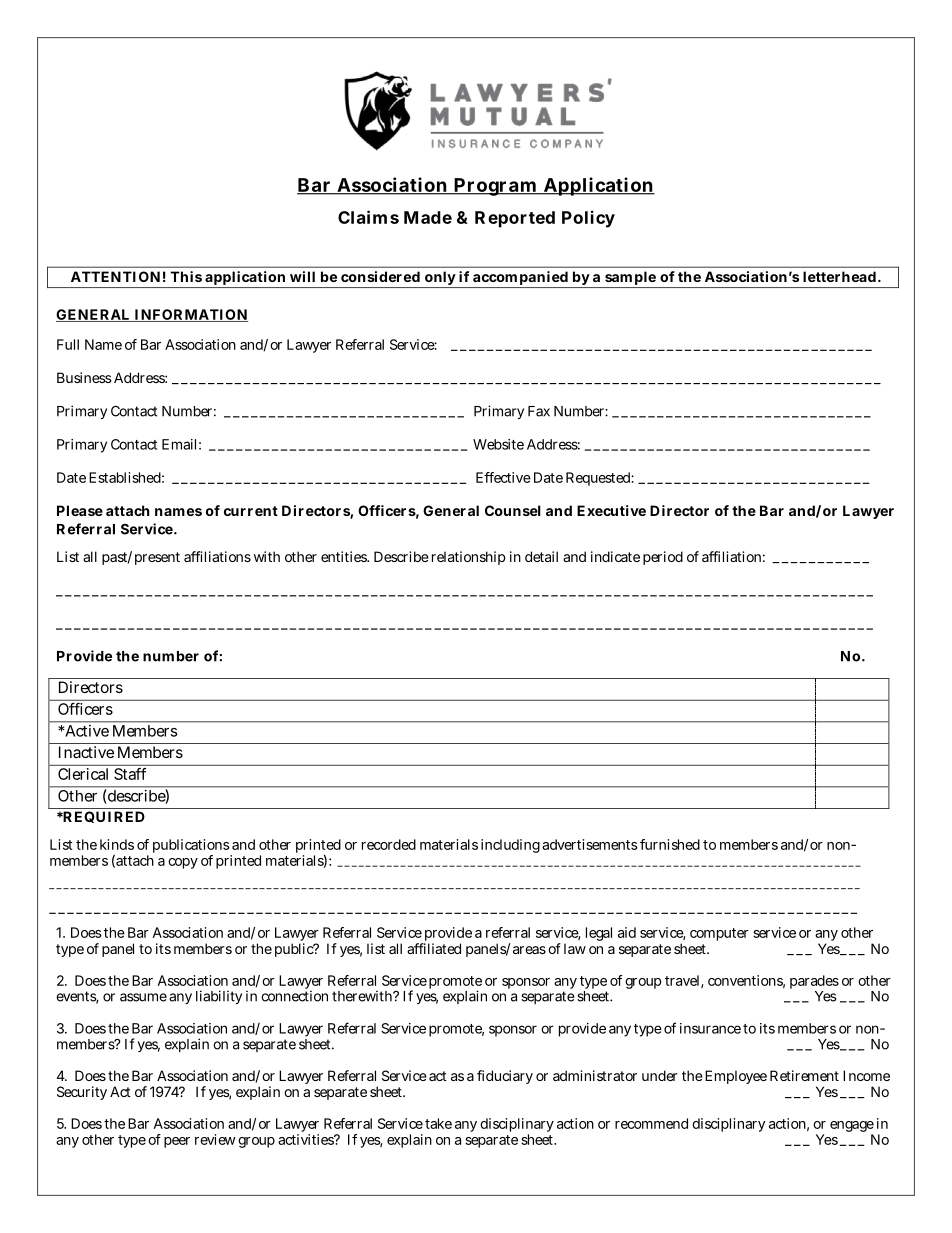  Describe the element at coordinates (186, 276) in the page. I see `This` at that location.
